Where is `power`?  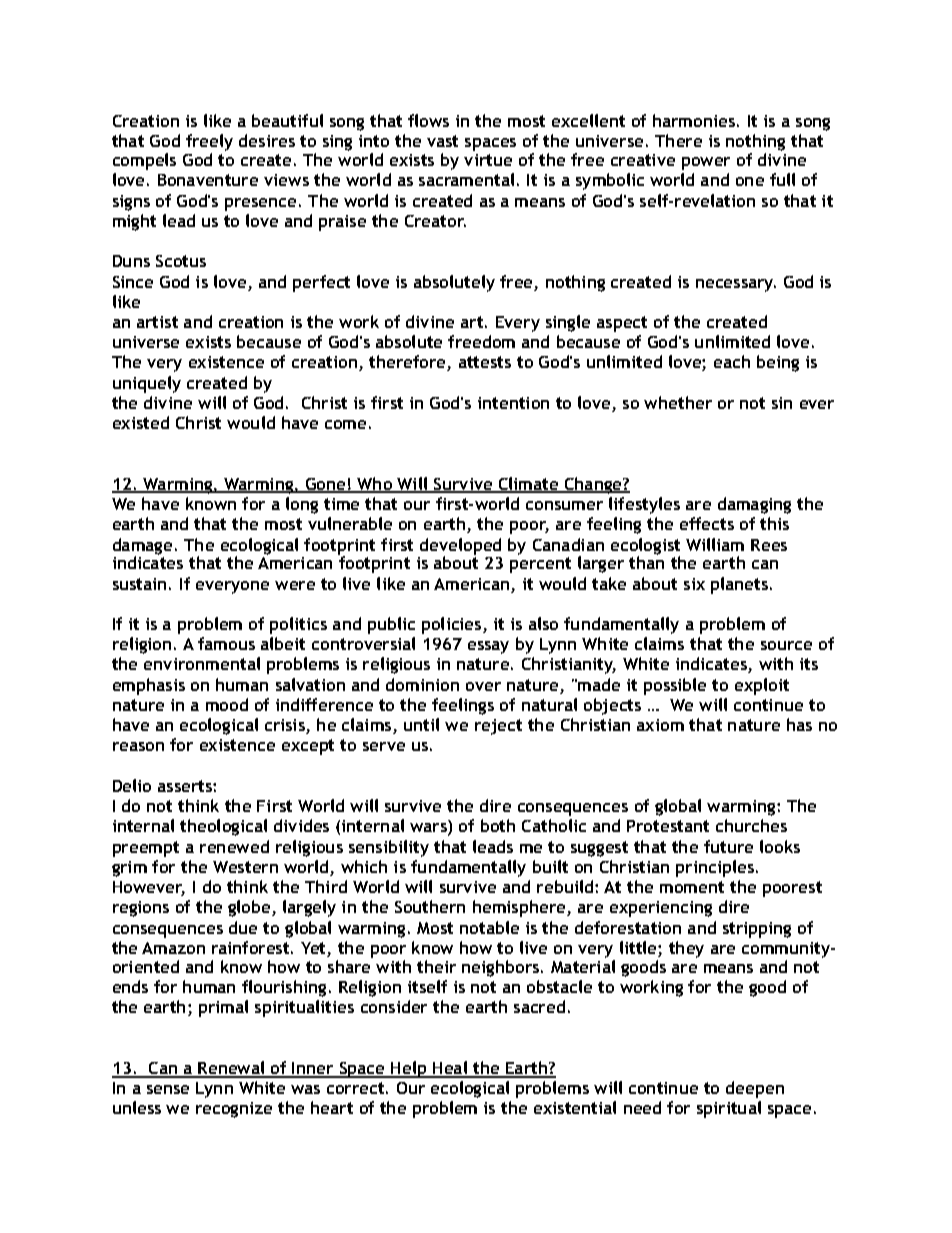 power is located at coordinates (706, 163).
